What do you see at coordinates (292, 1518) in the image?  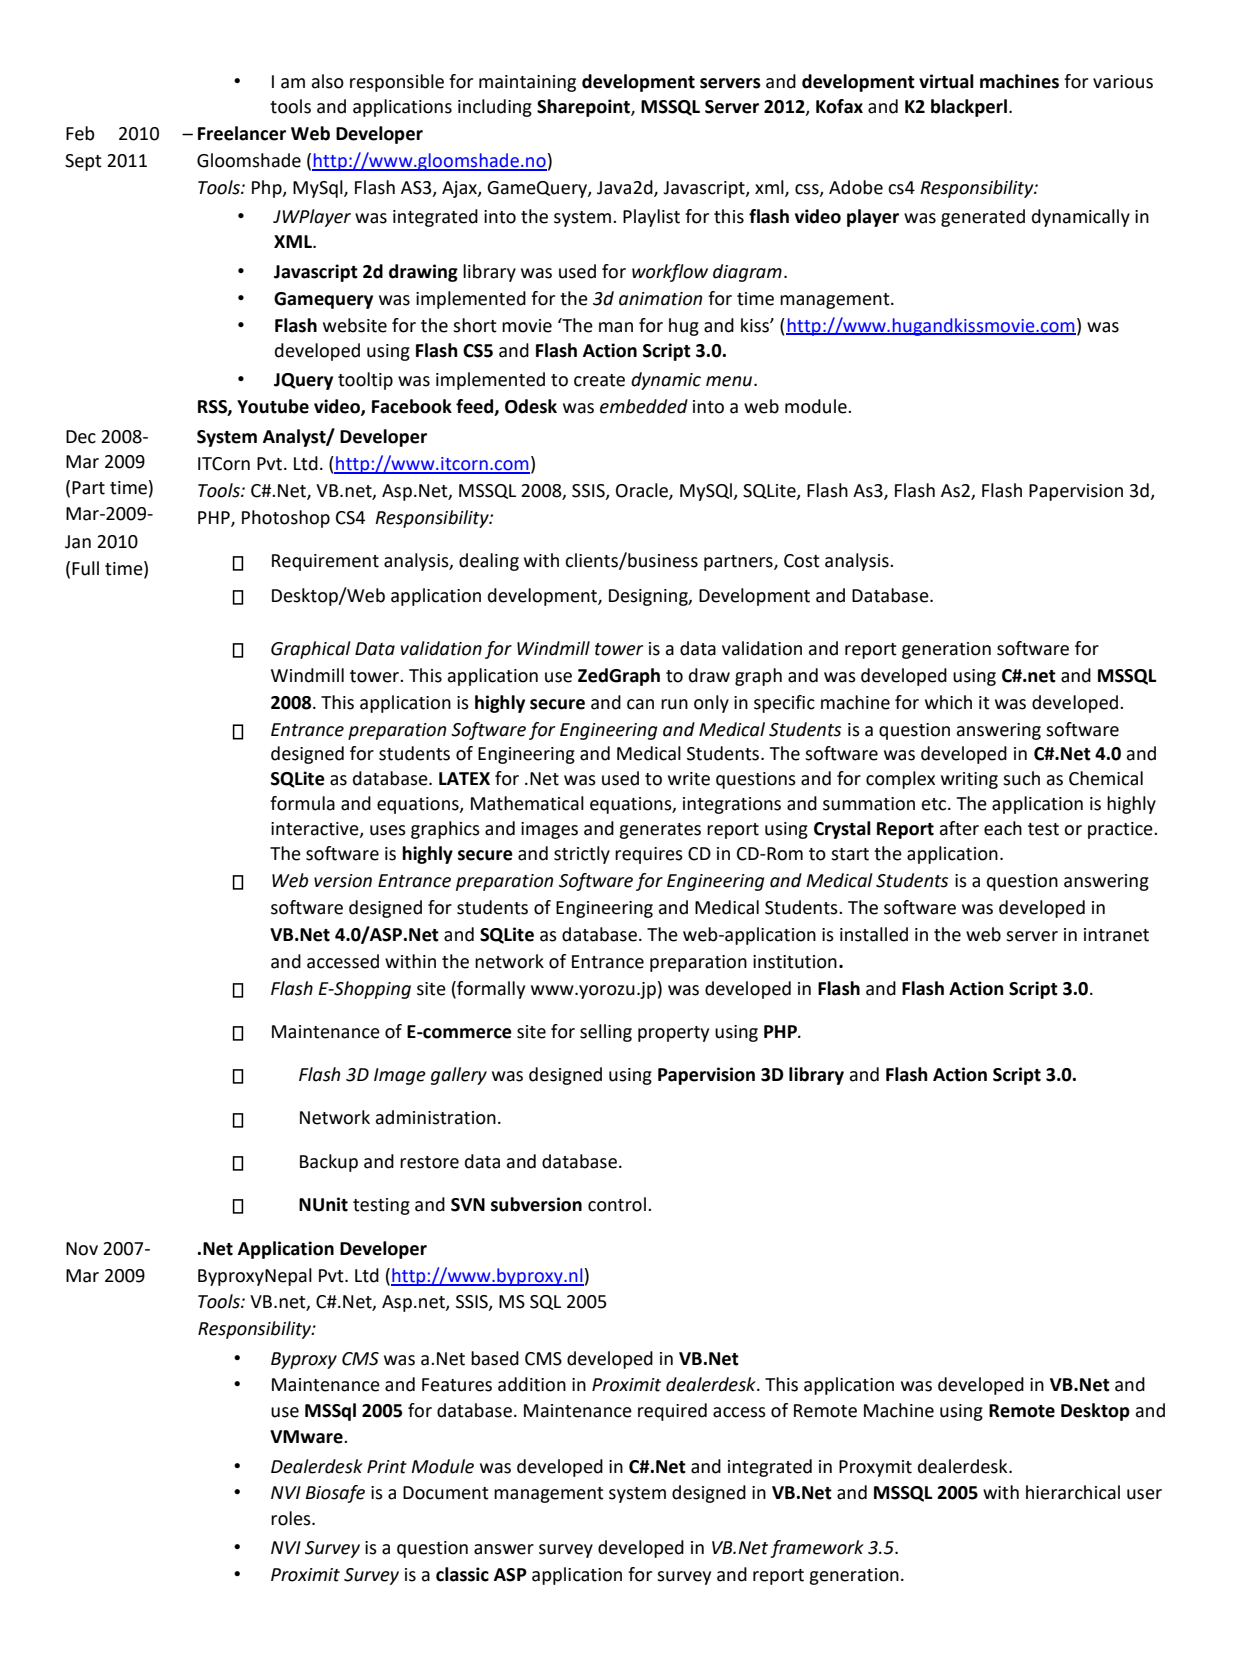 I see `roles` at bounding box center [292, 1518].
